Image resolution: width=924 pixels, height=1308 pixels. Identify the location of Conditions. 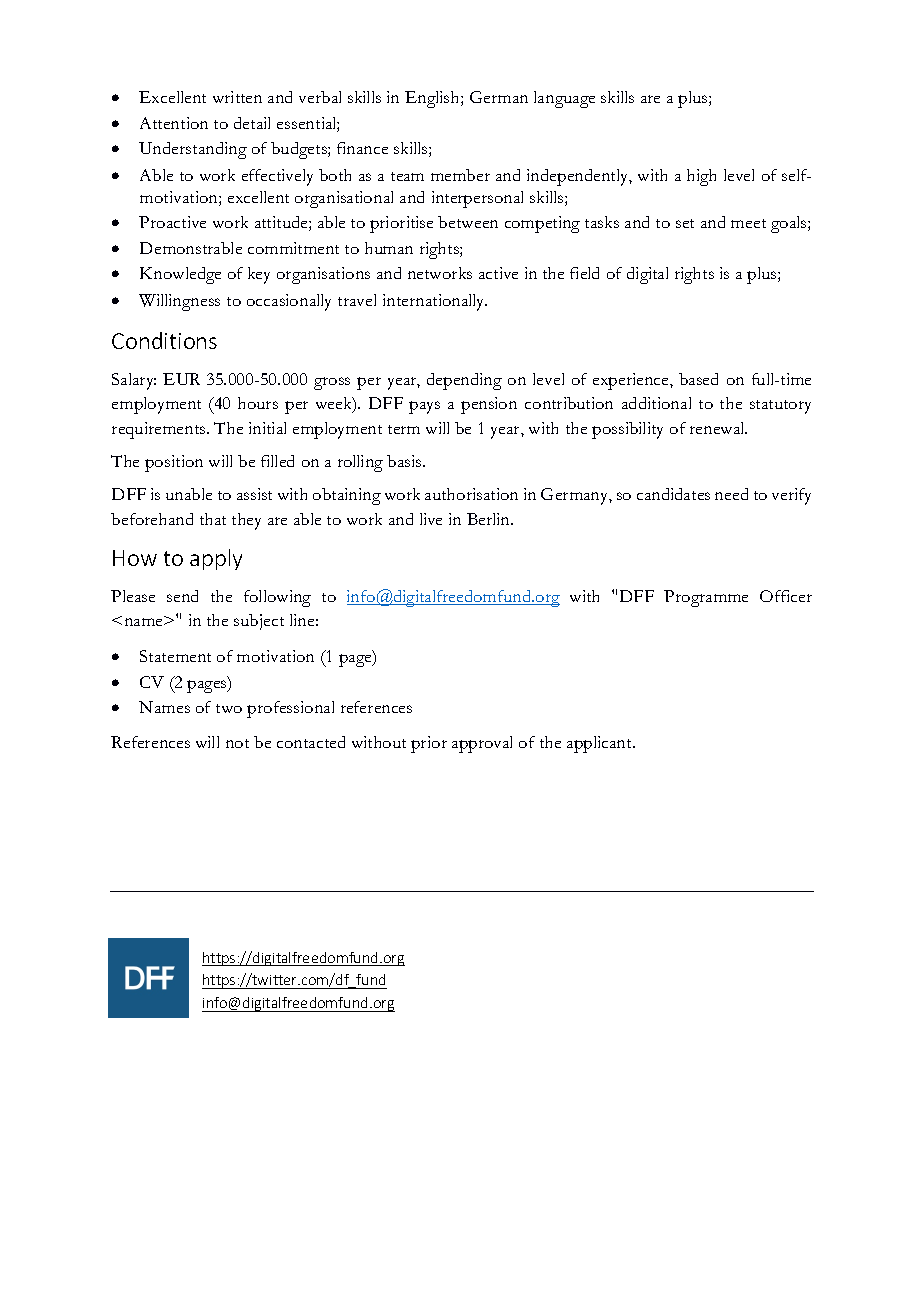
(164, 340).
